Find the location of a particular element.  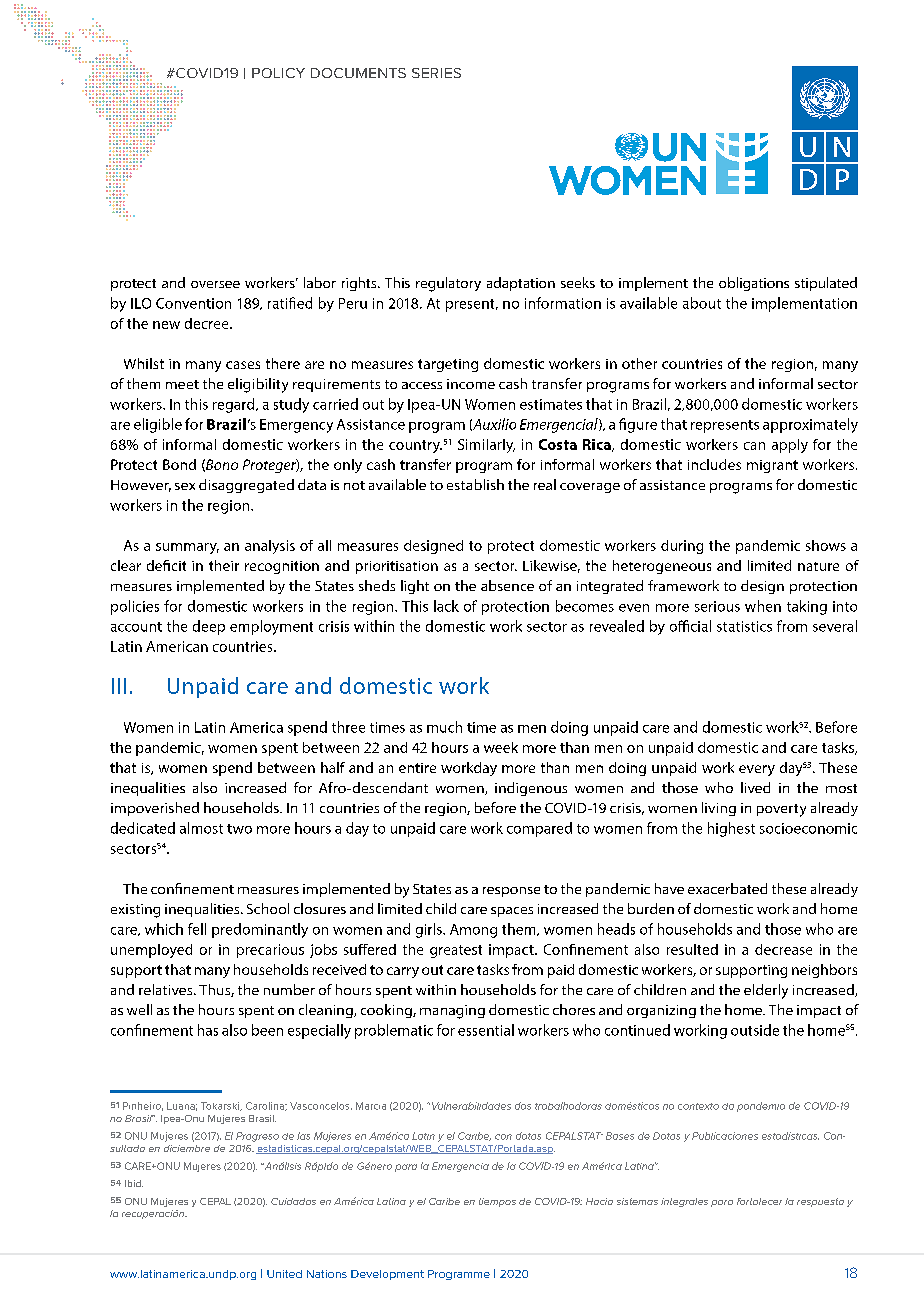

respuesta is located at coordinates (820, 1202).
